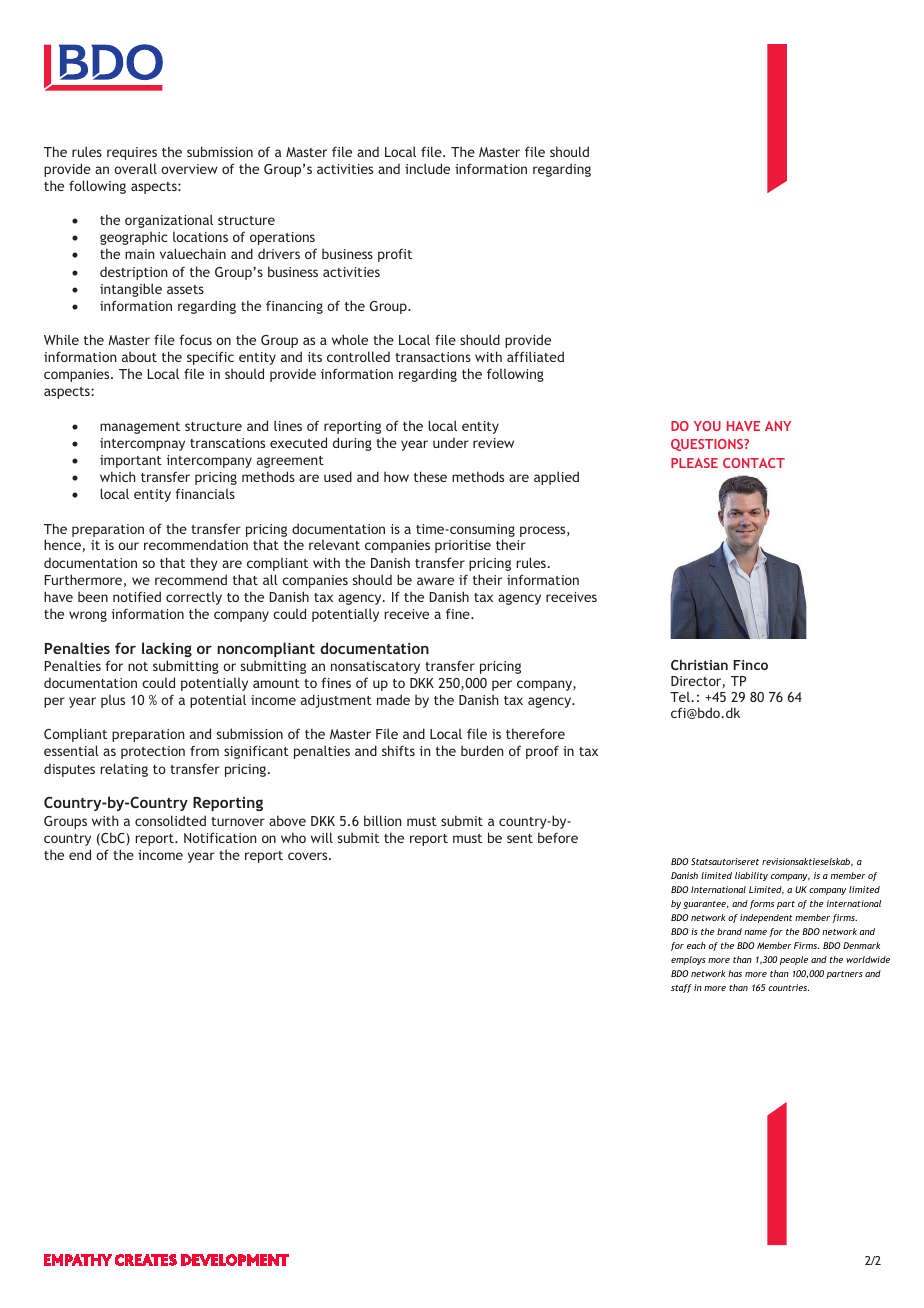 The image size is (924, 1308). Describe the element at coordinates (794, 960) in the screenshot. I see `people` at that location.
